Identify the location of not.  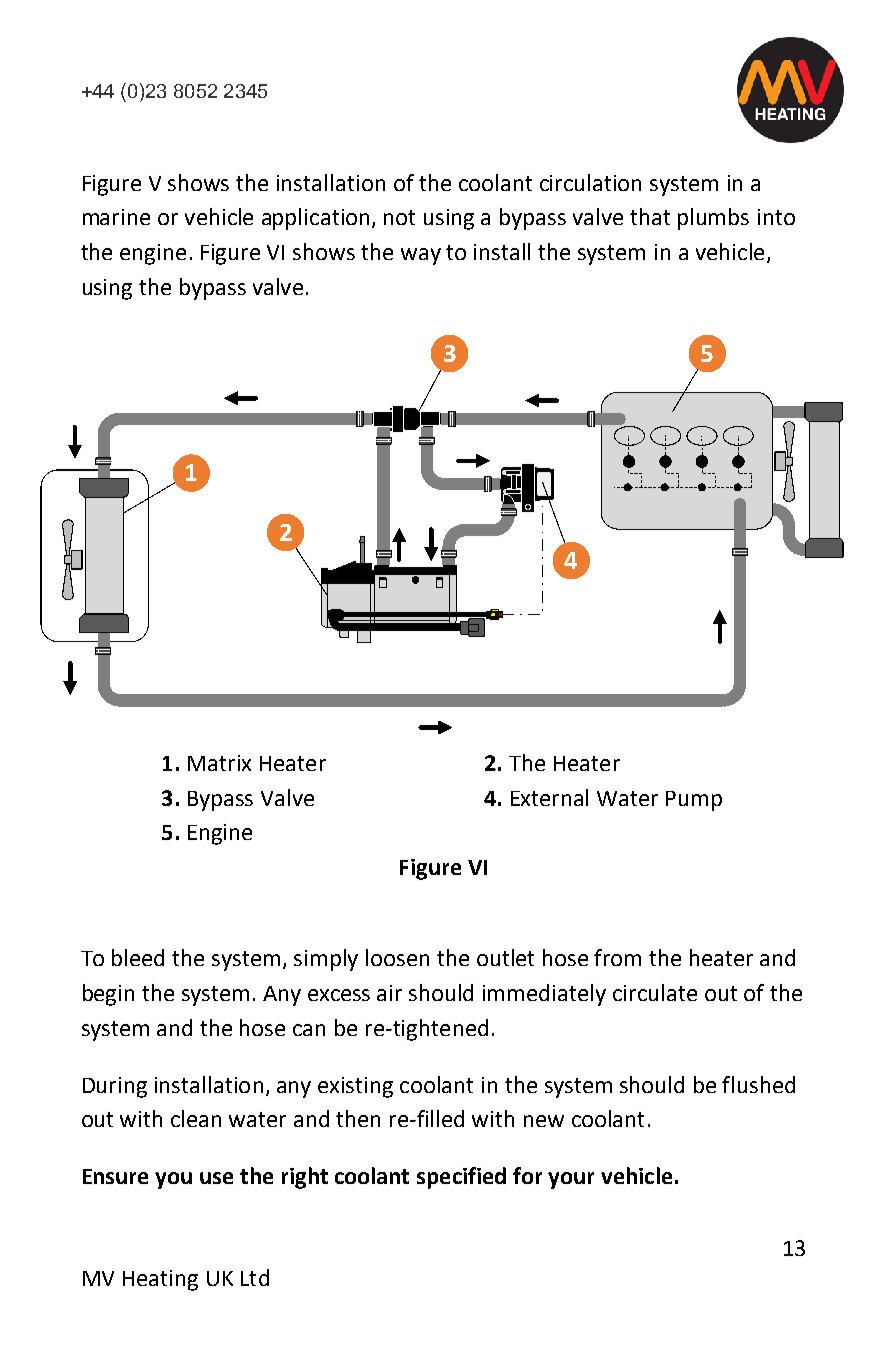
(399, 217).
